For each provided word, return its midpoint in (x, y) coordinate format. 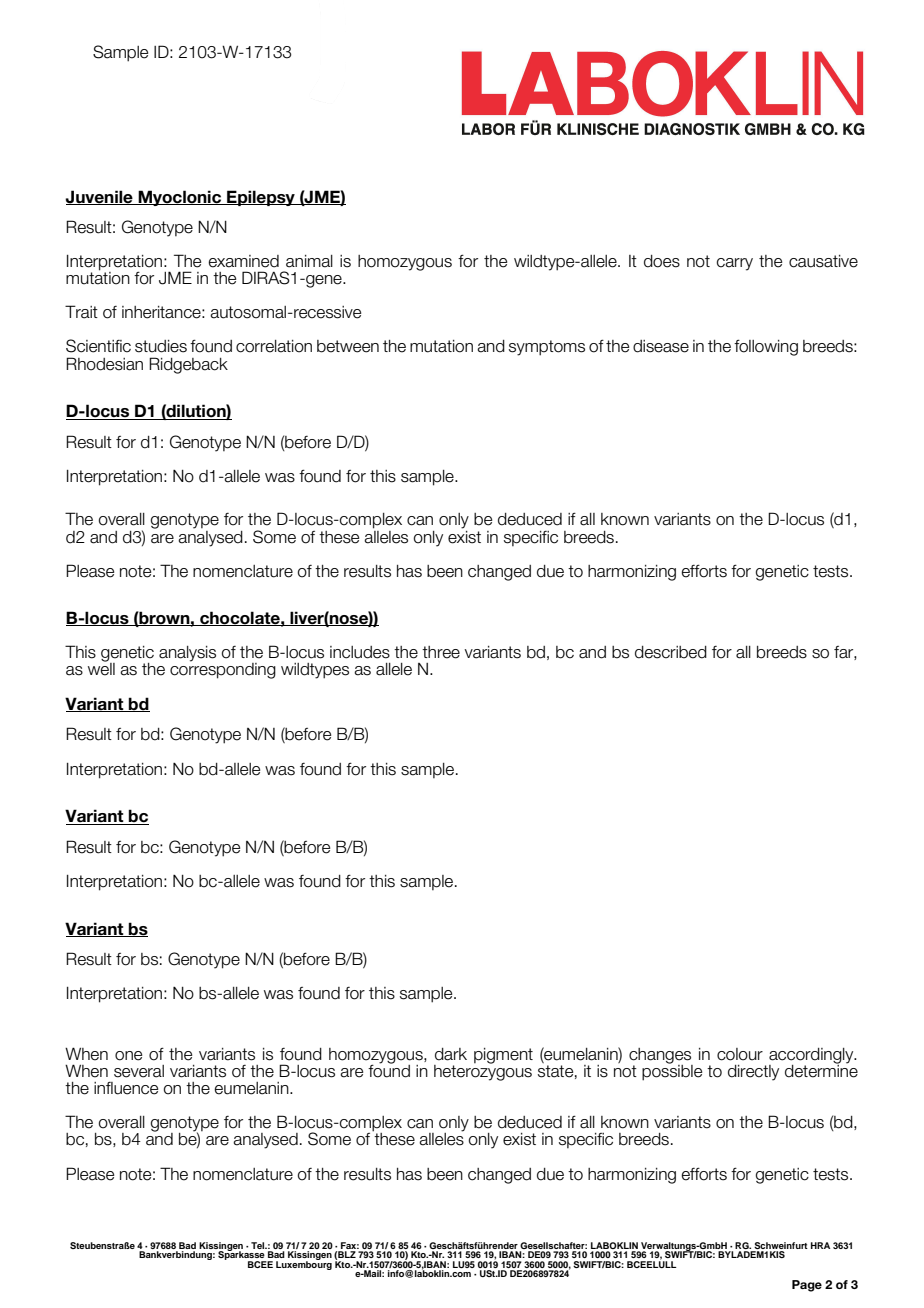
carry (734, 264)
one (128, 1056)
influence (126, 1088)
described (671, 652)
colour (740, 1054)
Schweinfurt (780, 1247)
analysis (187, 654)
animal (309, 261)
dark (451, 1054)
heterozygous (483, 1071)
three (441, 652)
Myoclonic (180, 198)
